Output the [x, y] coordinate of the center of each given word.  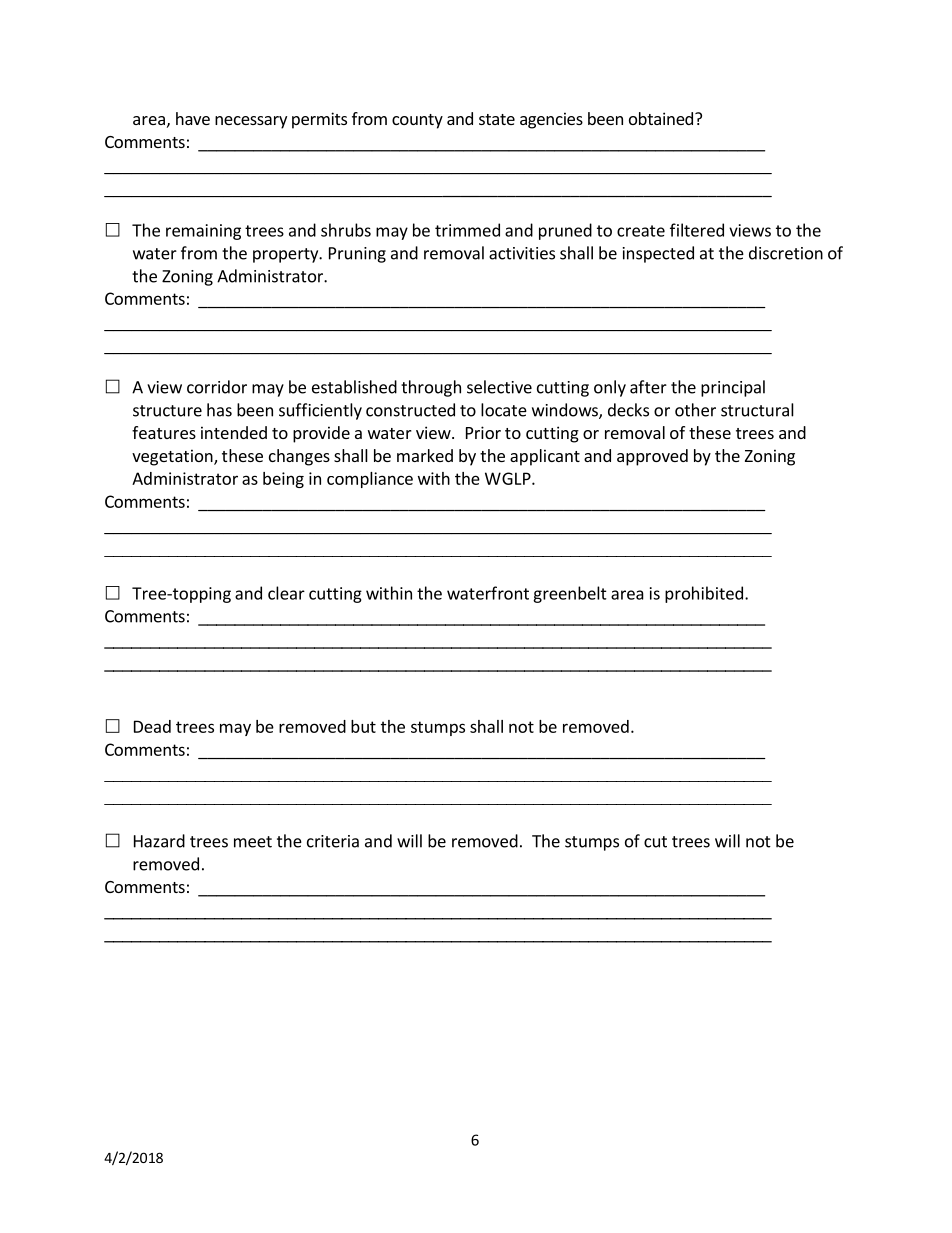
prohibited [704, 594]
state [497, 119]
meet [253, 842]
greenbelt [570, 594]
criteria [333, 841]
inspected [658, 254]
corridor [217, 387]
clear [286, 593]
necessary [251, 122]
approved [652, 457]
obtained [662, 118]
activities [522, 253]
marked [425, 455]
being [283, 480]
